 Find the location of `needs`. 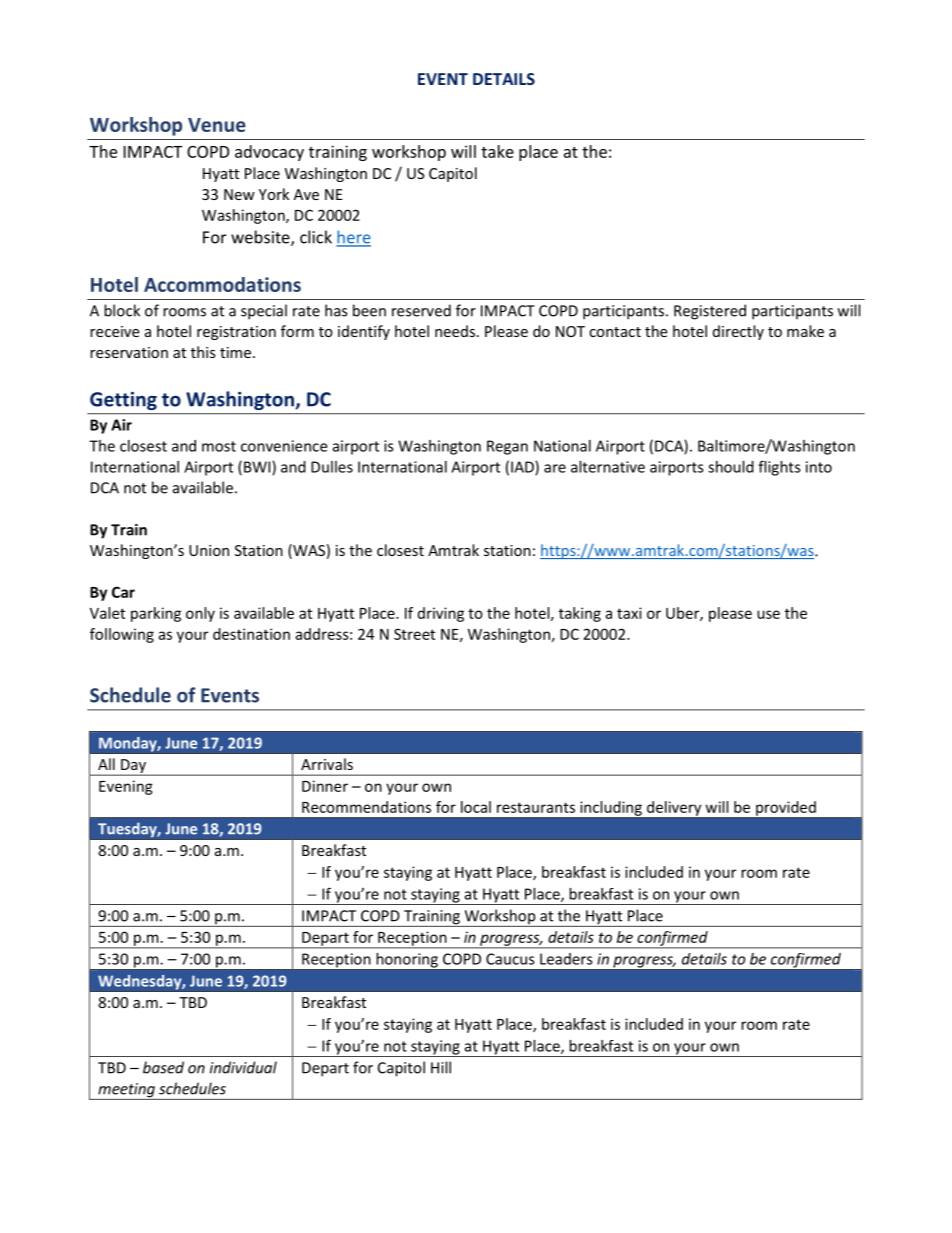

needs is located at coordinates (455, 331).
